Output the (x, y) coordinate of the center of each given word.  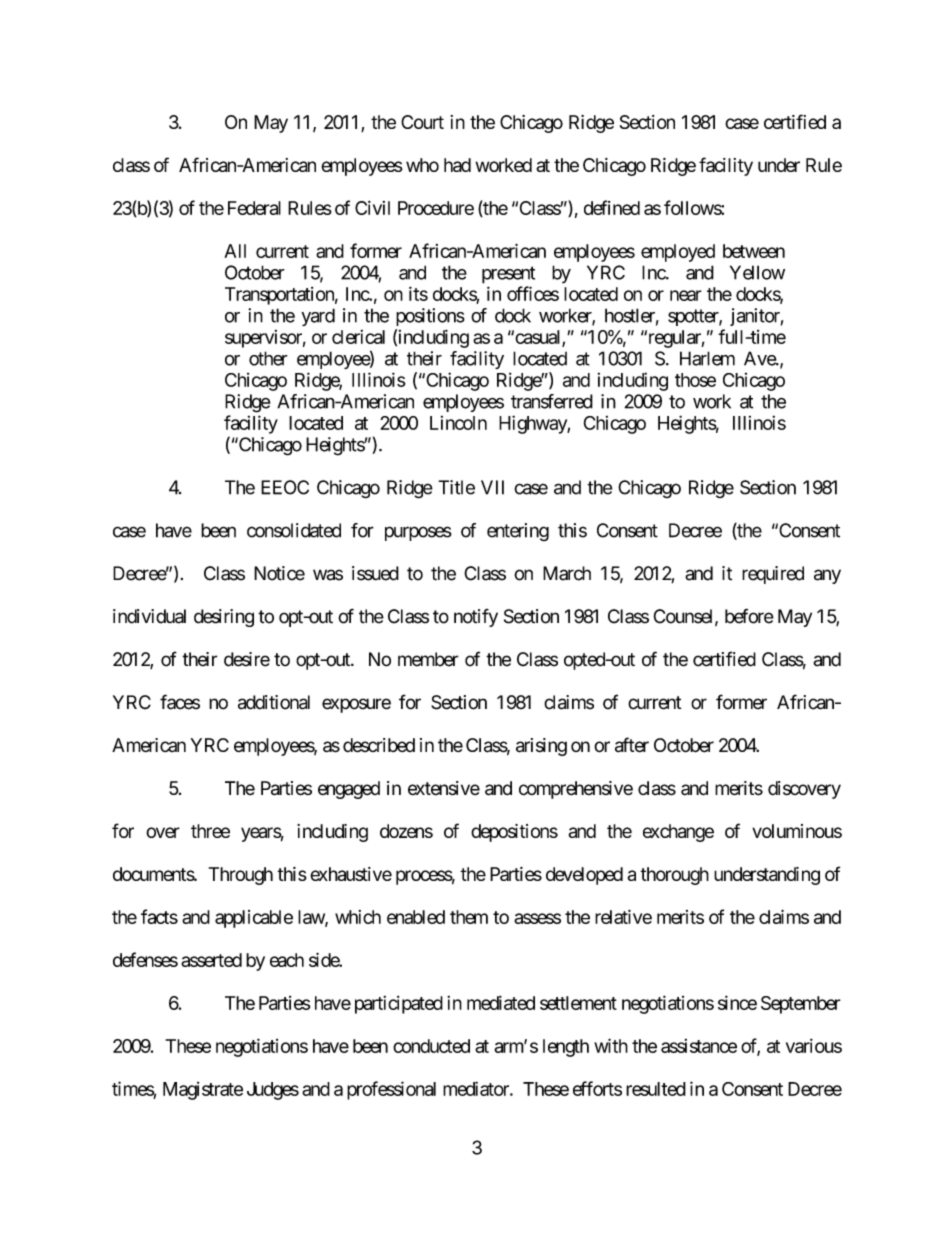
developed (584, 876)
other (268, 358)
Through (241, 876)
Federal (254, 208)
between (754, 251)
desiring (224, 618)
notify (476, 618)
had (457, 165)
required (773, 575)
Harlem (707, 358)
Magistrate (203, 1091)
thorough (674, 876)
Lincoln (458, 423)
